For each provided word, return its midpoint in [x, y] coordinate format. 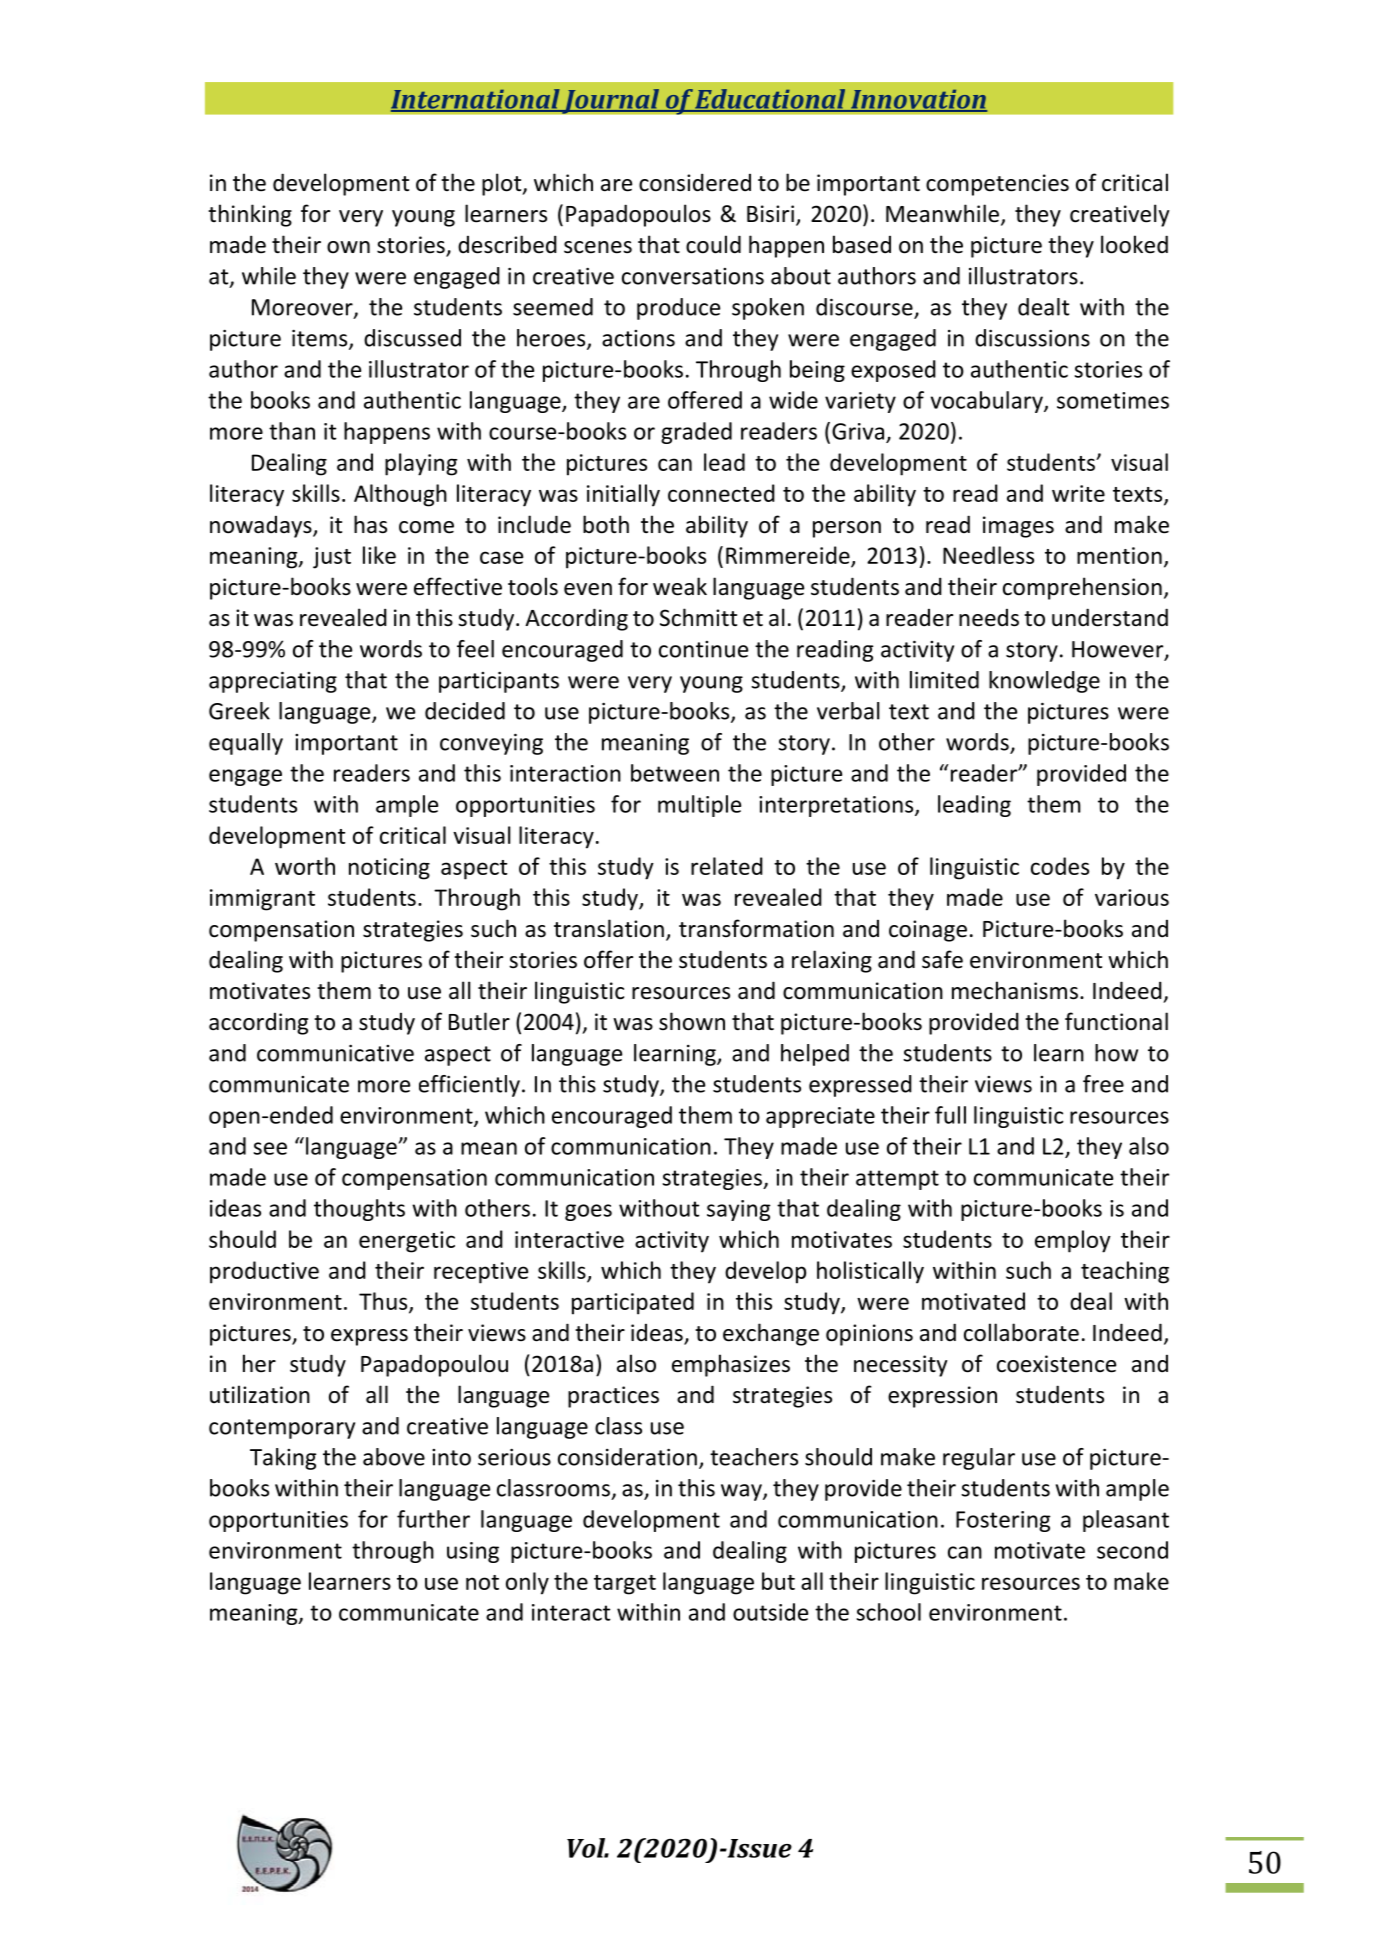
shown [692, 1021]
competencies [997, 185]
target [625, 1585]
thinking [250, 215]
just [332, 558]
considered [695, 182]
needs [989, 618]
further [433, 1519]
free [1103, 1084]
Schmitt [698, 617]
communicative [335, 1053]
